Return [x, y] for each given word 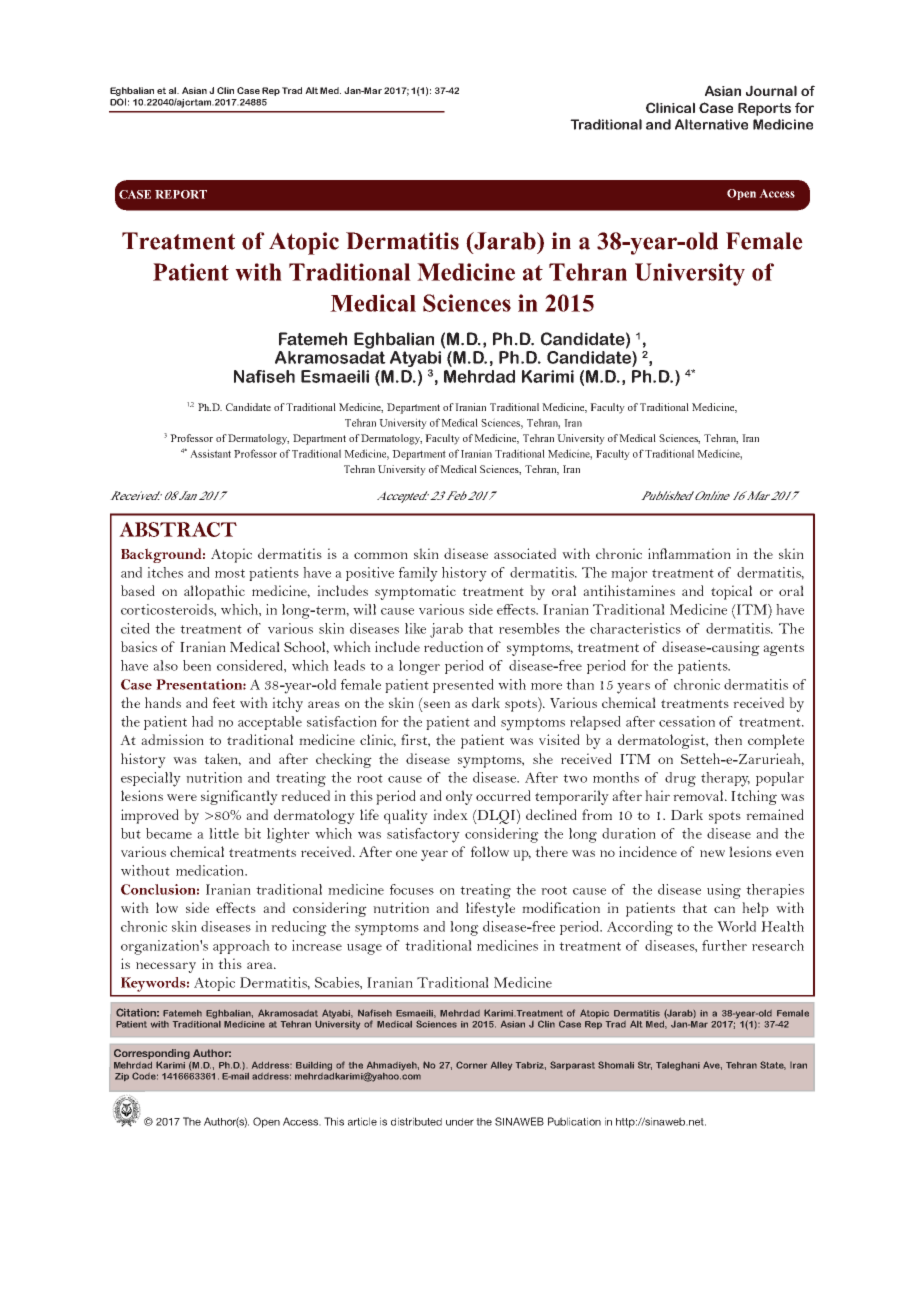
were [182, 797]
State [773, 1065]
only [459, 797]
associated [525, 553]
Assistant [210, 453]
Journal [771, 90]
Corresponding [152, 1055]
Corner [471, 1065]
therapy [725, 779]
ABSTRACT [178, 529]
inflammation [689, 553]
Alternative [711, 124]
